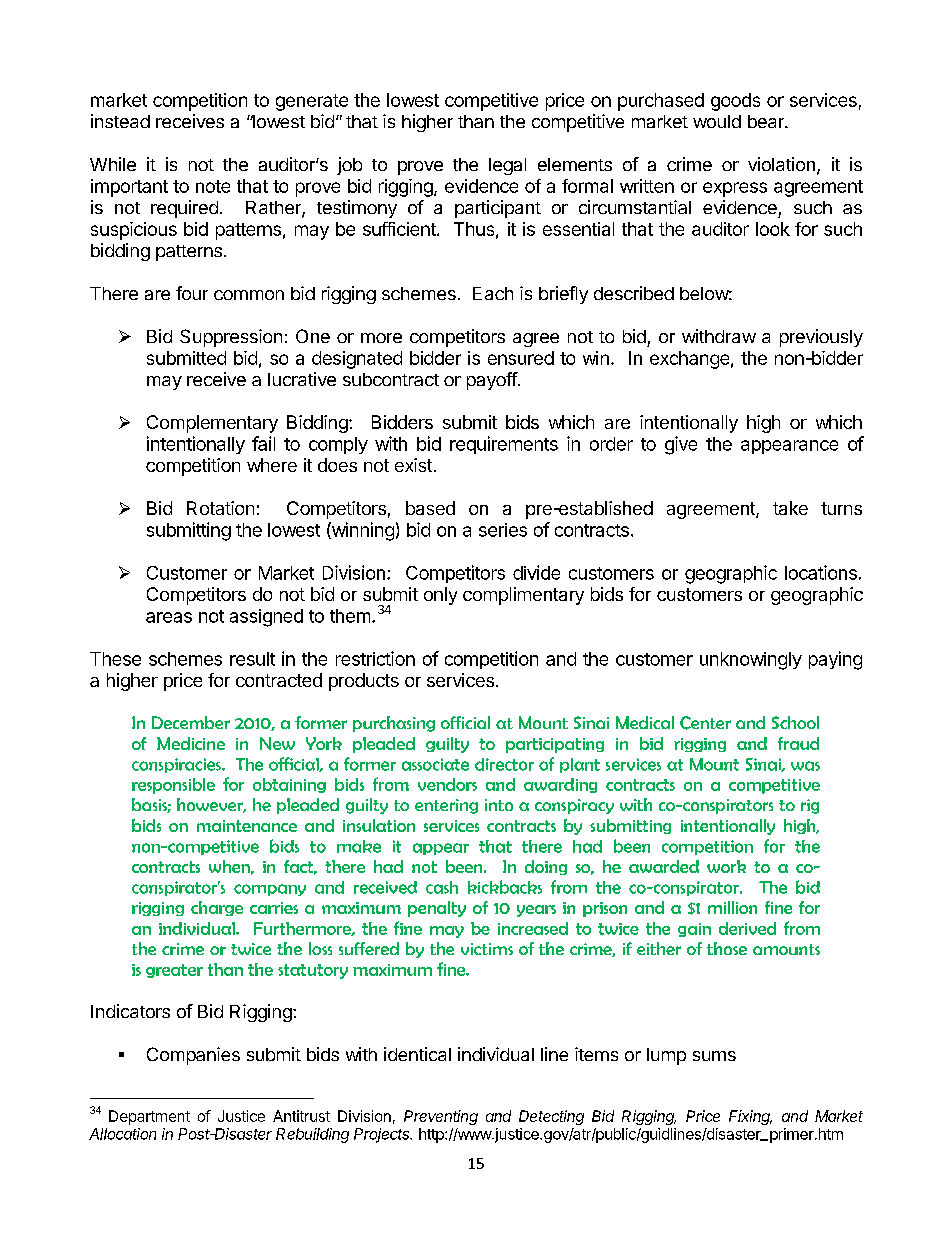 Image resolution: width=952 pixels, height=1233 pixels. Describe the element at coordinates (441, 1117) in the image. I see `Preventing` at that location.
